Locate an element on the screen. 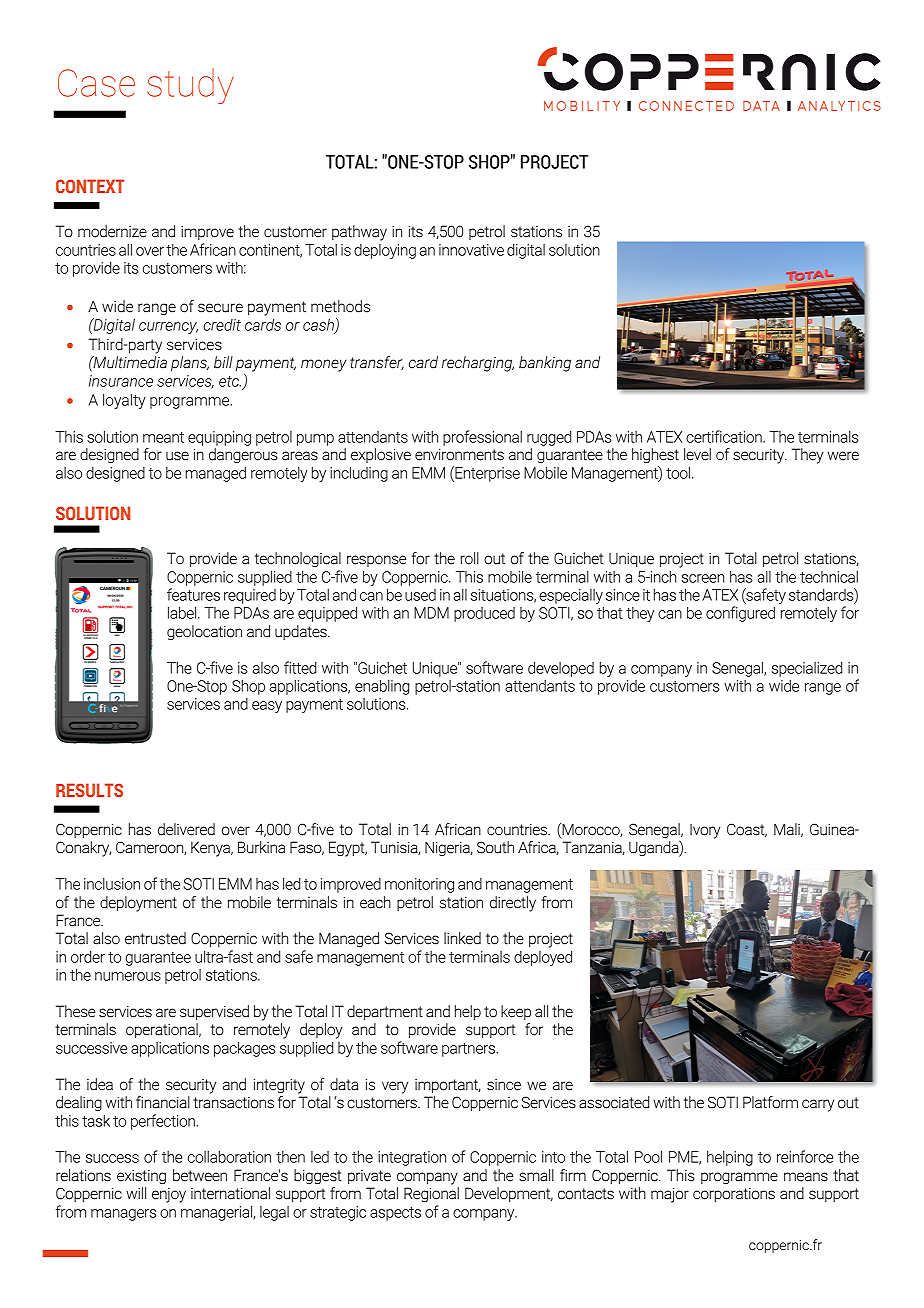 This screenshot has height=1308, width=924. Regional is located at coordinates (431, 1194).
